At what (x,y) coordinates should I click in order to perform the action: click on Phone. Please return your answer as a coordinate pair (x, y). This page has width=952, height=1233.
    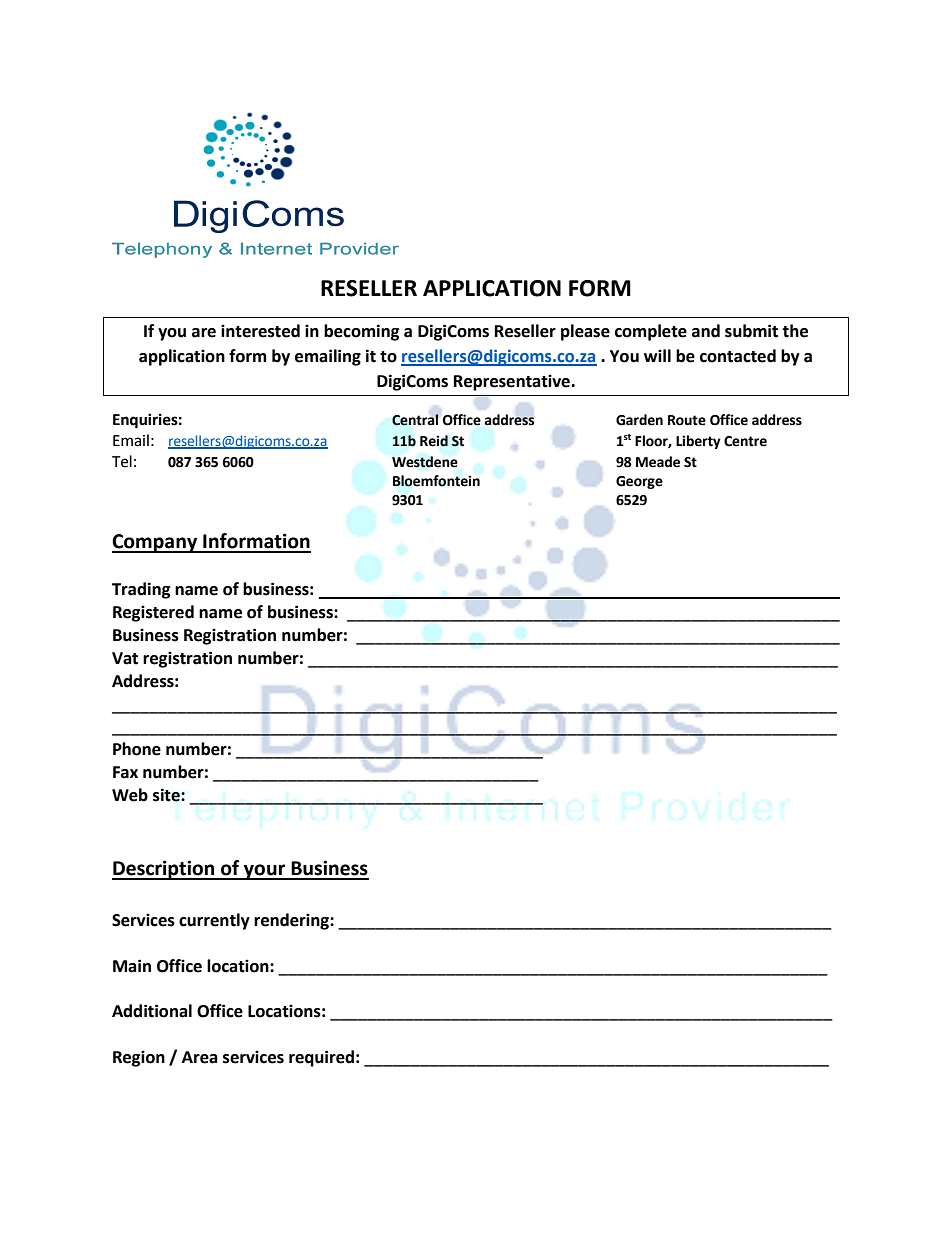
    Looking at the image, I should click on (137, 749).
